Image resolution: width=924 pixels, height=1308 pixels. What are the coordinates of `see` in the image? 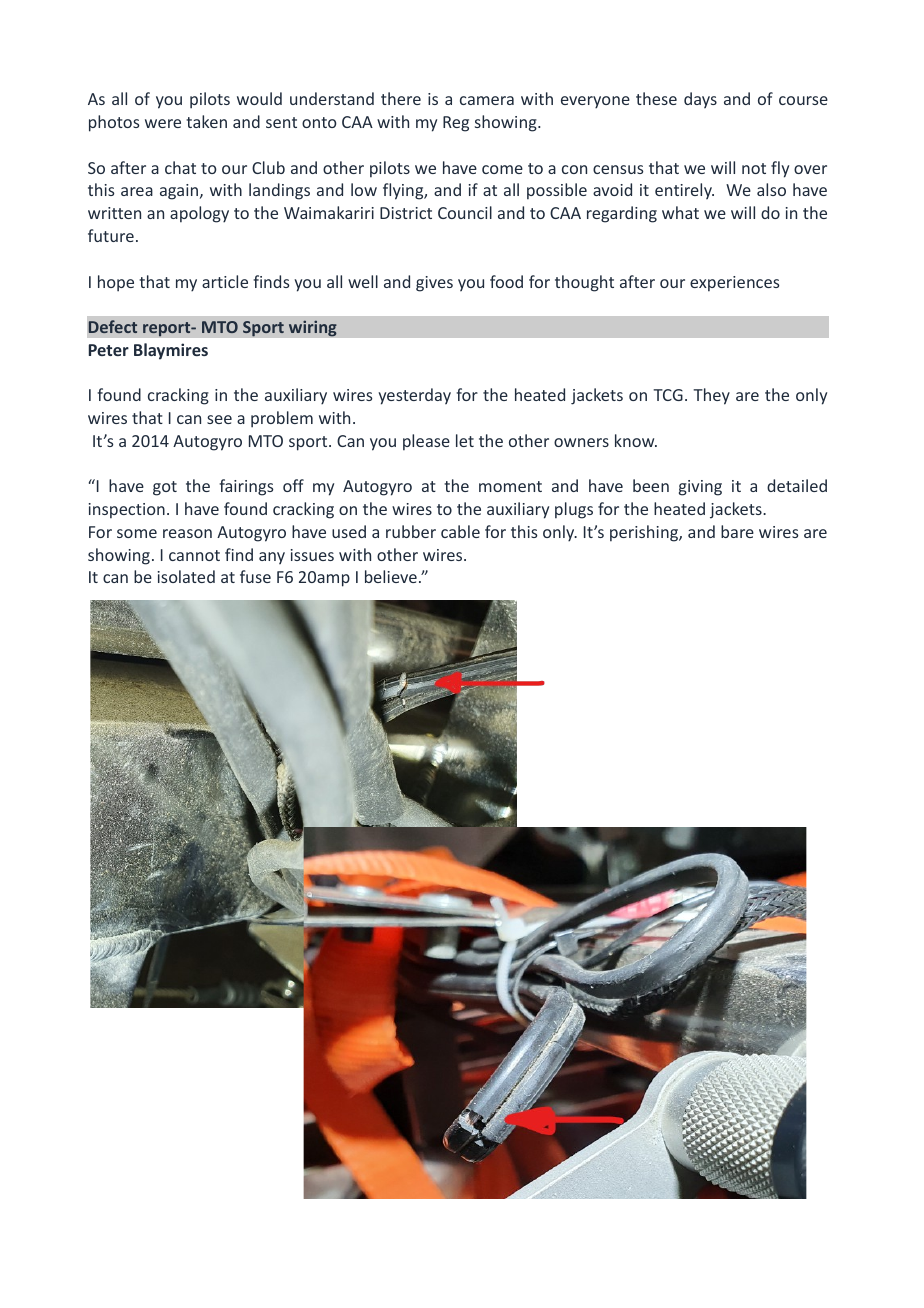 It's located at (219, 419).
